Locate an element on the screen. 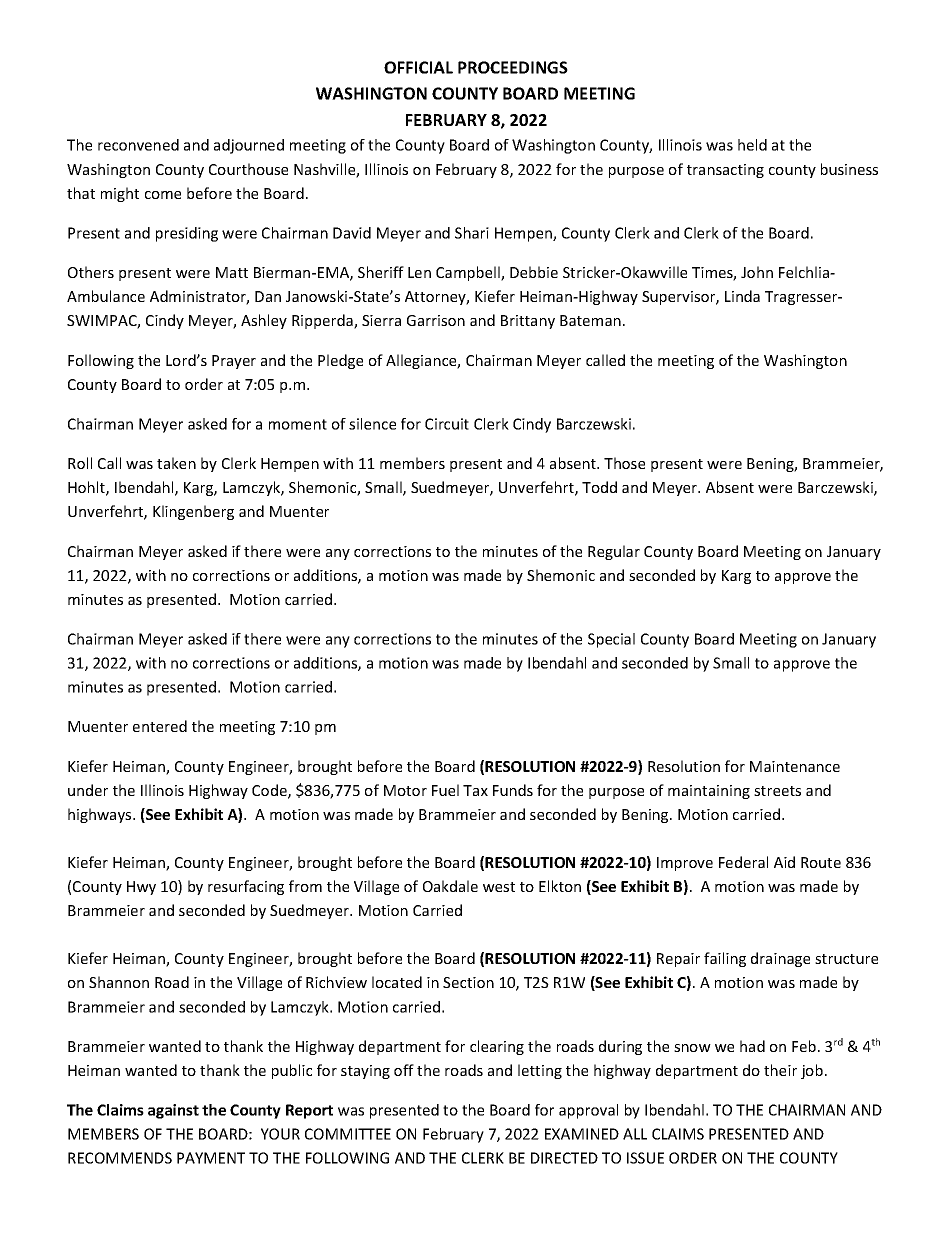 This screenshot has width=952, height=1233. Garrison is located at coordinates (436, 320).
